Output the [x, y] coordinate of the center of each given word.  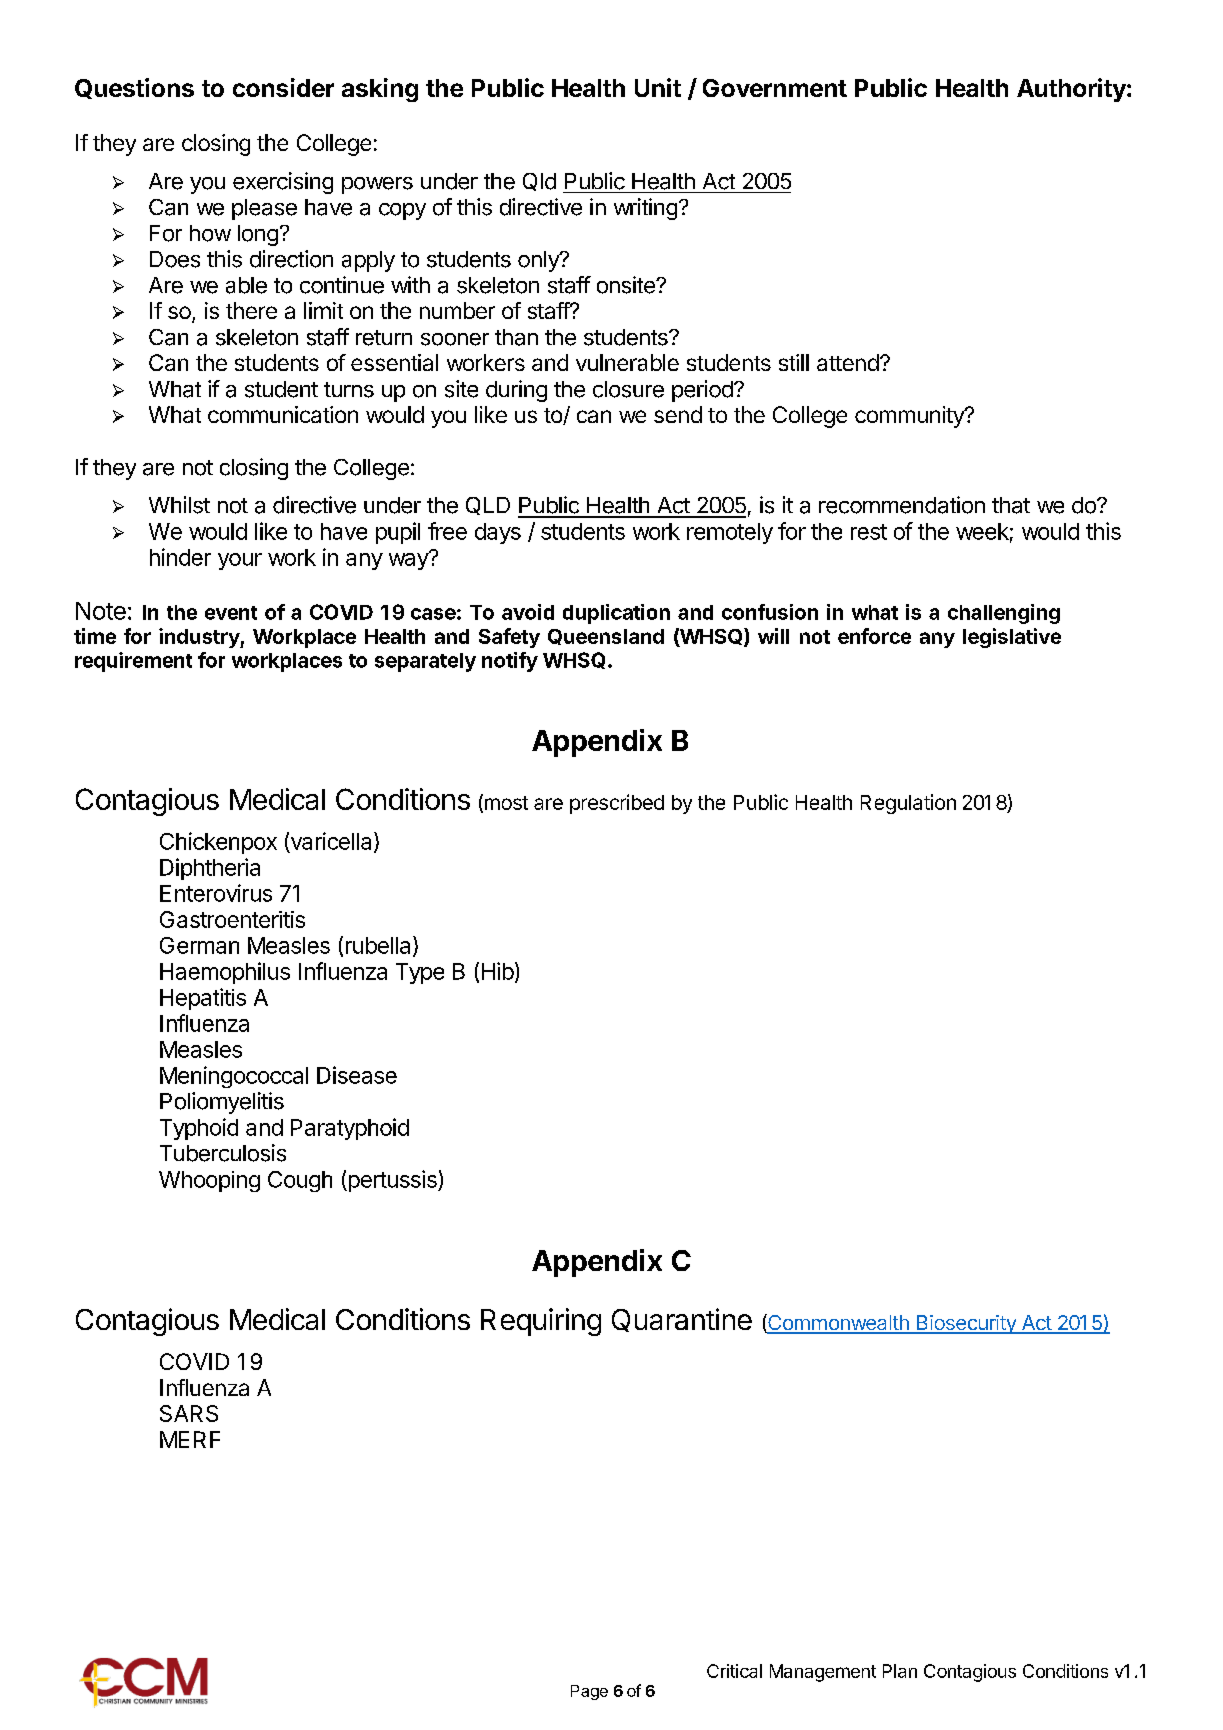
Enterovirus [216, 893]
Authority [1072, 90]
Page [589, 1692]
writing [645, 209]
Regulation [908, 804]
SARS [189, 1413]
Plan [900, 1671]
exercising [283, 183]
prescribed [617, 804]
